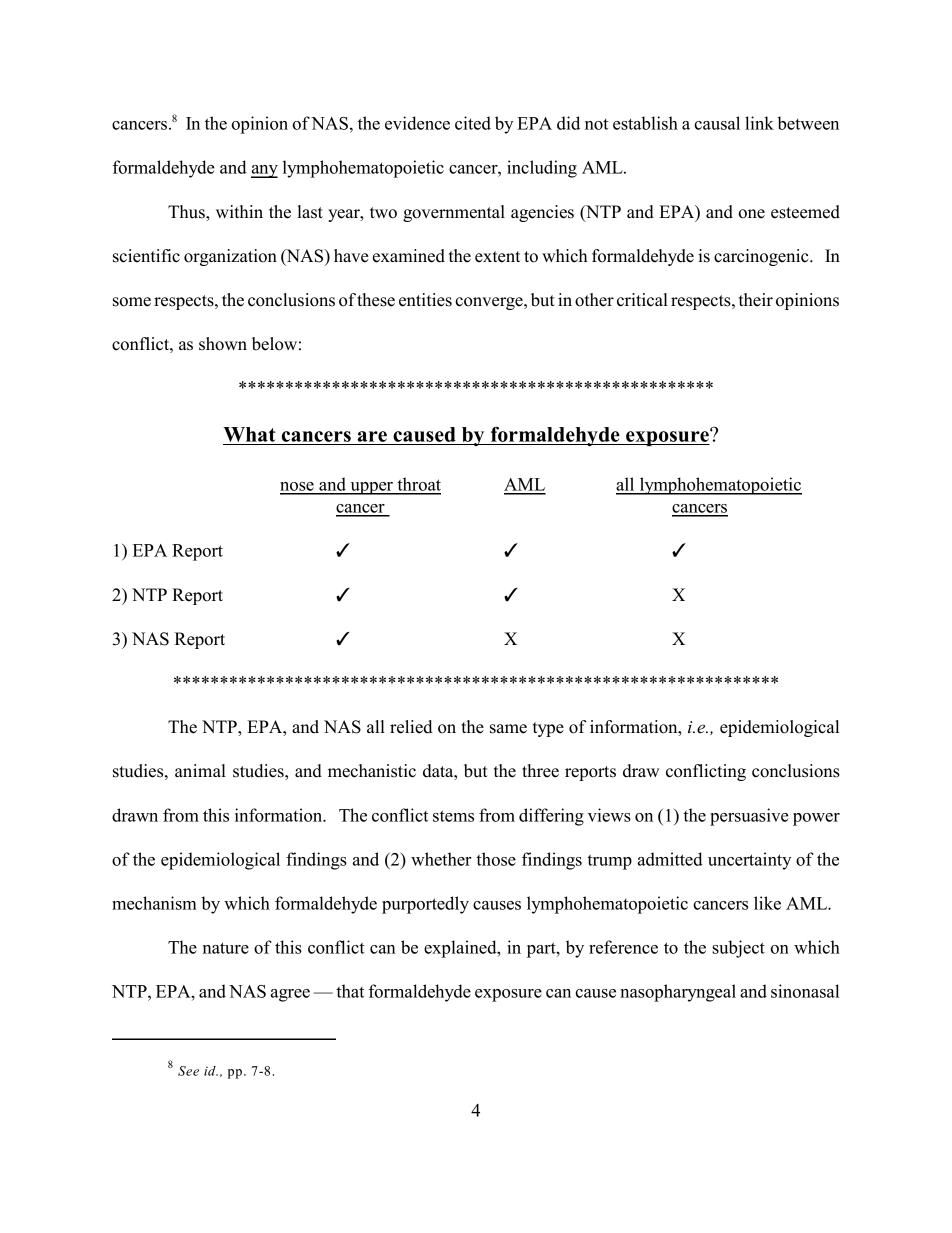 The image size is (952, 1233). What do you see at coordinates (717, 123) in the screenshot?
I see `causal` at bounding box center [717, 123].
